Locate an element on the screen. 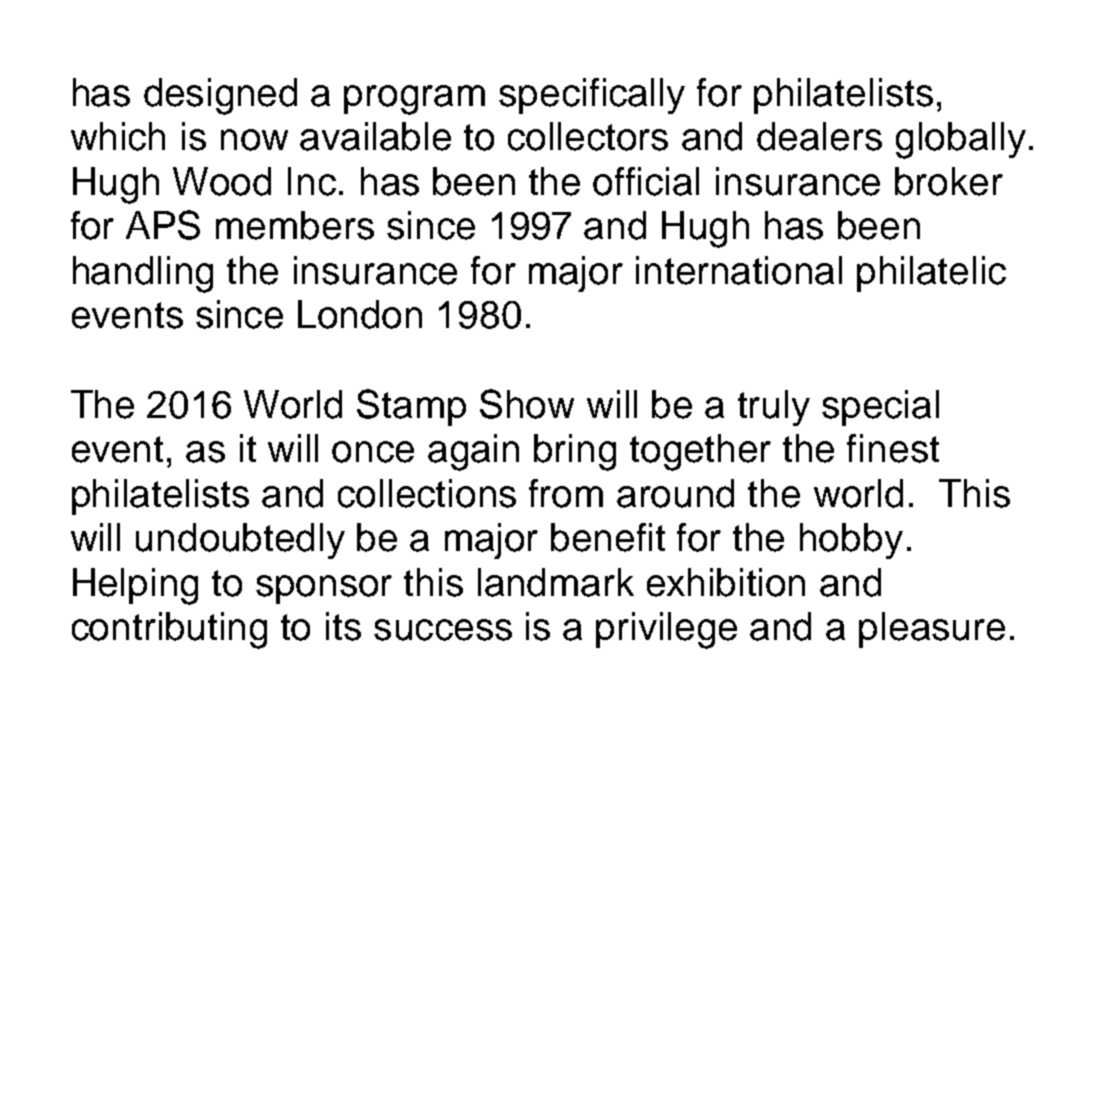 Image resolution: width=1116 pixels, height=1116 pixels. specifically is located at coordinates (592, 96).
